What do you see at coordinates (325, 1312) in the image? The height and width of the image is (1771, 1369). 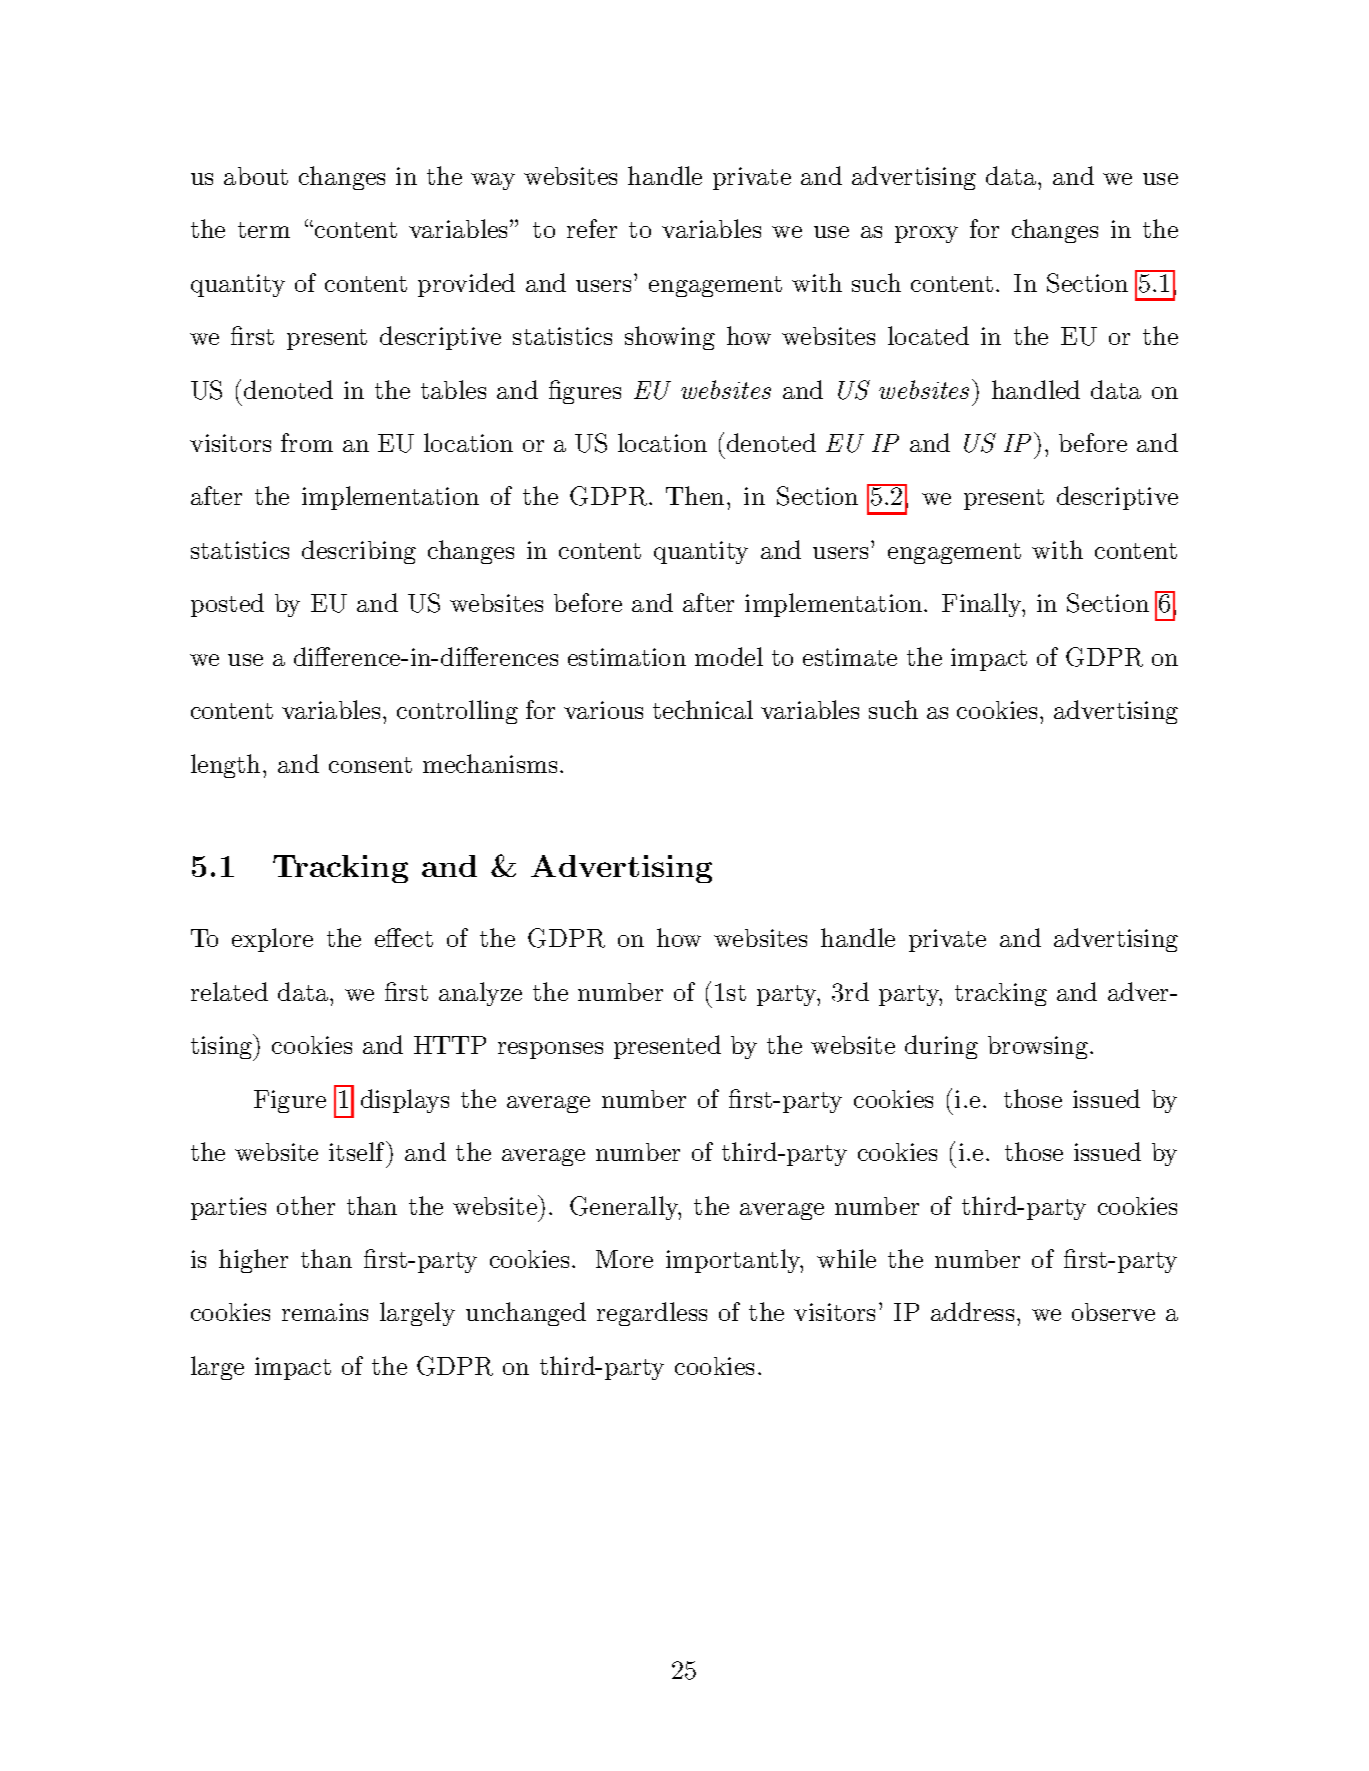 I see `remains` at bounding box center [325, 1312].
